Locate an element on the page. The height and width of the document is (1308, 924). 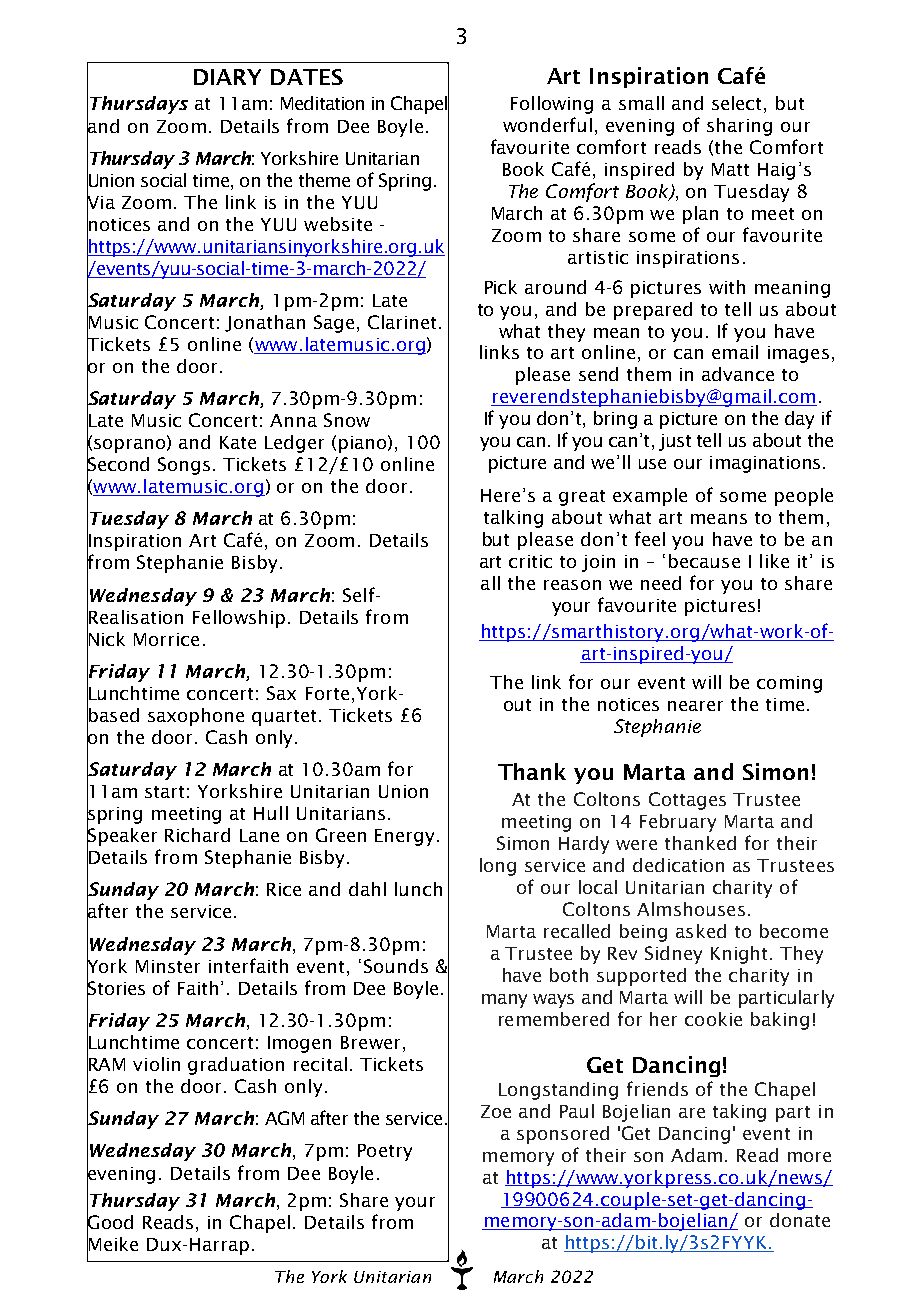
Songs is located at coordinates (184, 466).
